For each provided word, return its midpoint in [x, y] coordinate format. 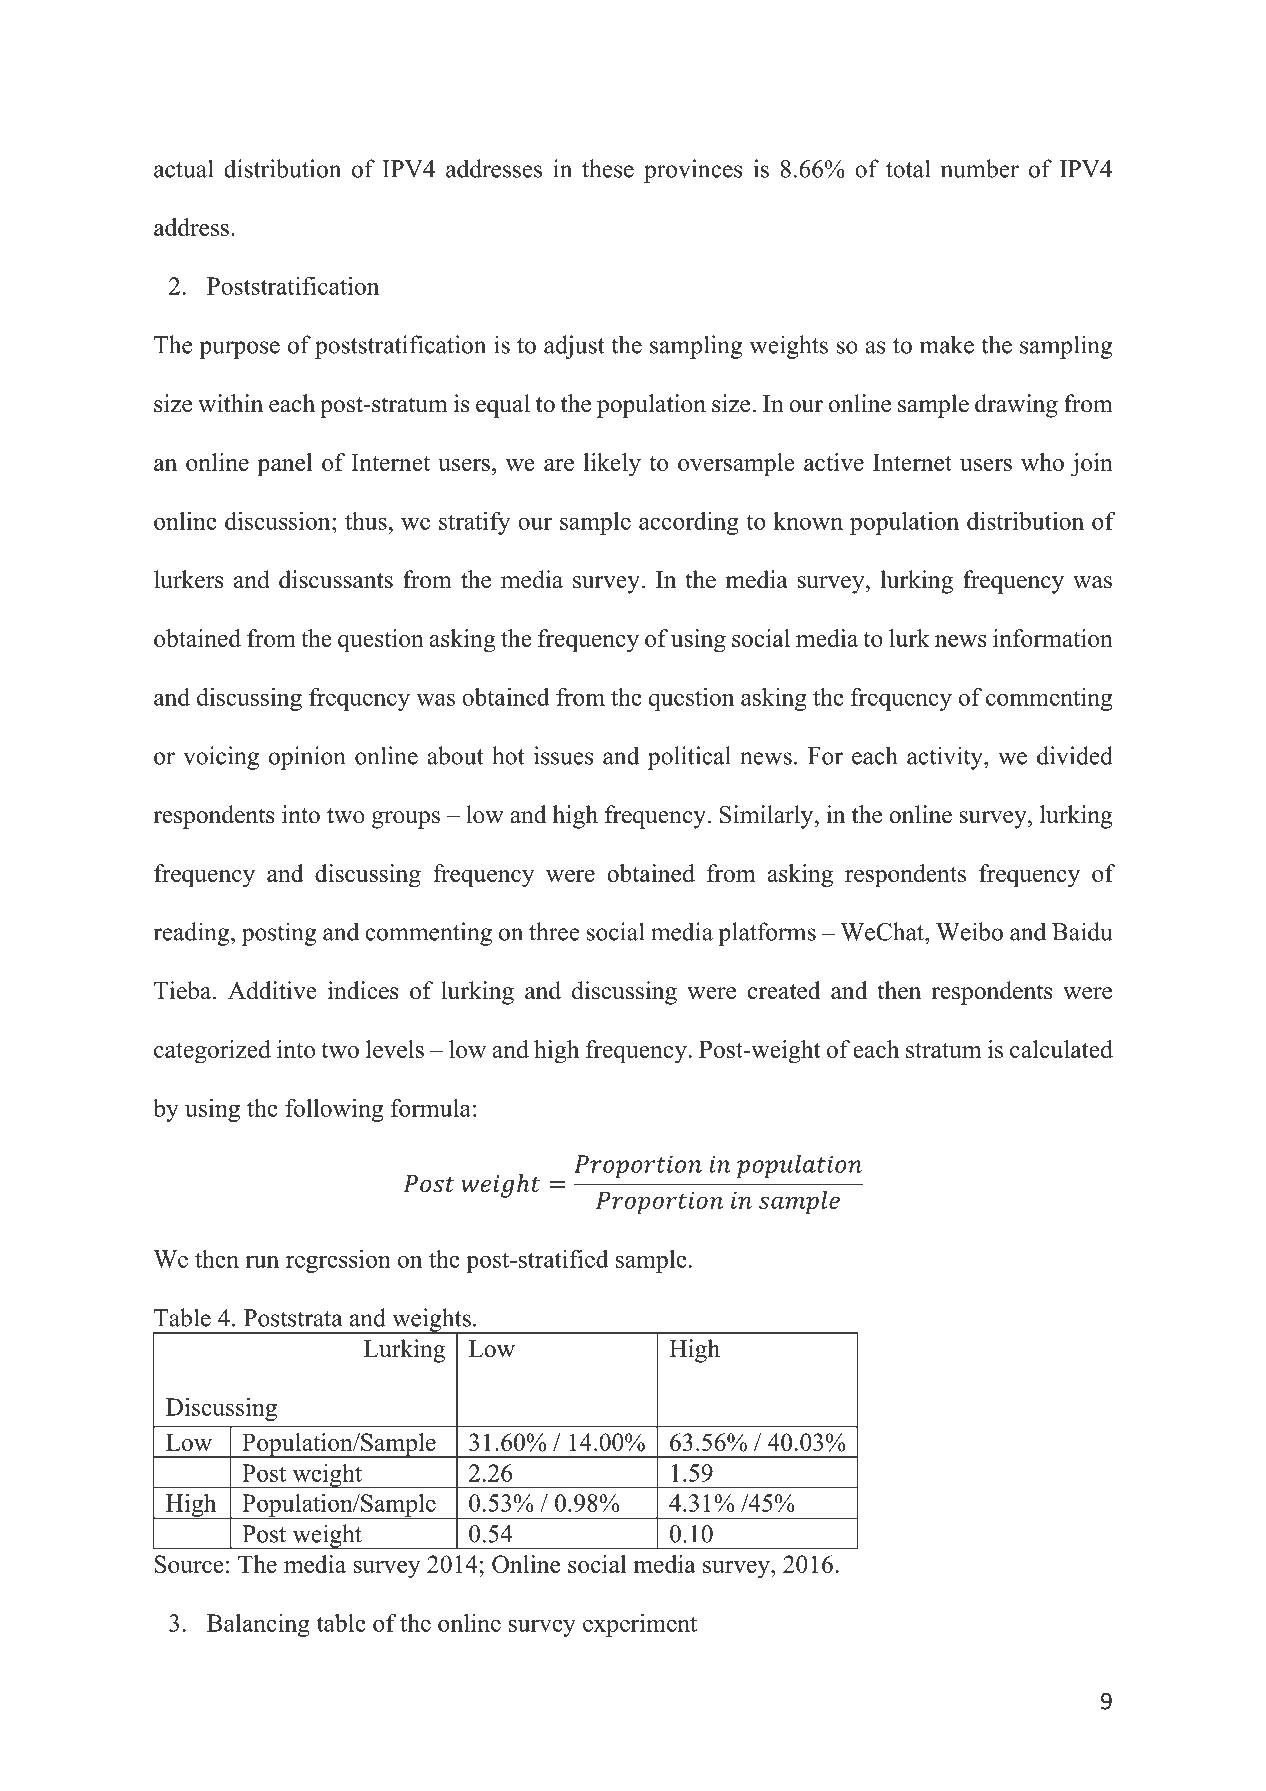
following [334, 1110]
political [689, 758]
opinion [307, 758]
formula [431, 1108]
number [980, 168]
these [608, 168]
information [1053, 638]
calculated [1061, 1049]
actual [183, 168]
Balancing [258, 1625]
